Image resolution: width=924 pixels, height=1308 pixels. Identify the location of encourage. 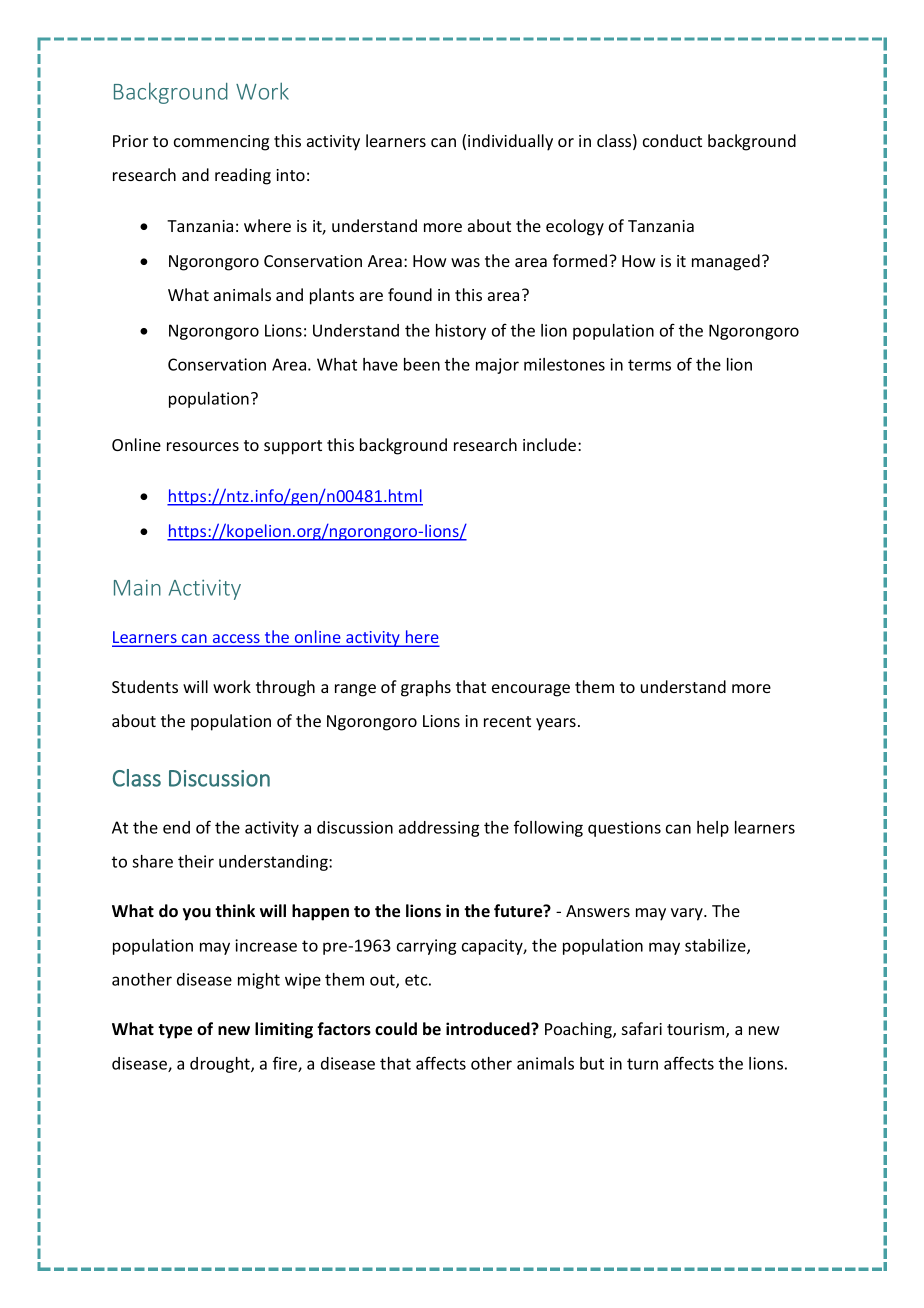
(531, 690).
